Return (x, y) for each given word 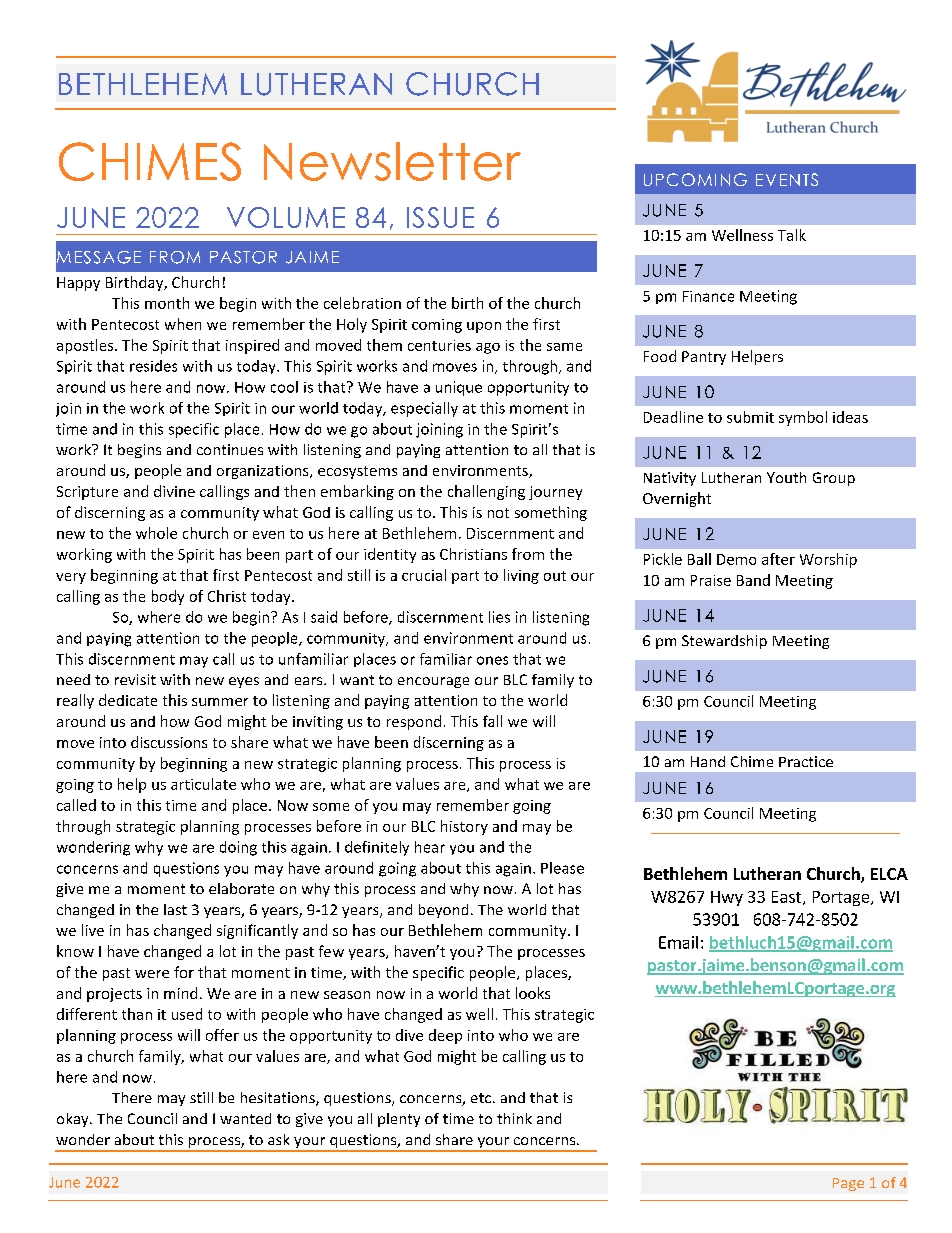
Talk (792, 235)
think (514, 1118)
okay (74, 1120)
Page (848, 1184)
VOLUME (286, 217)
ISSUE (440, 217)
